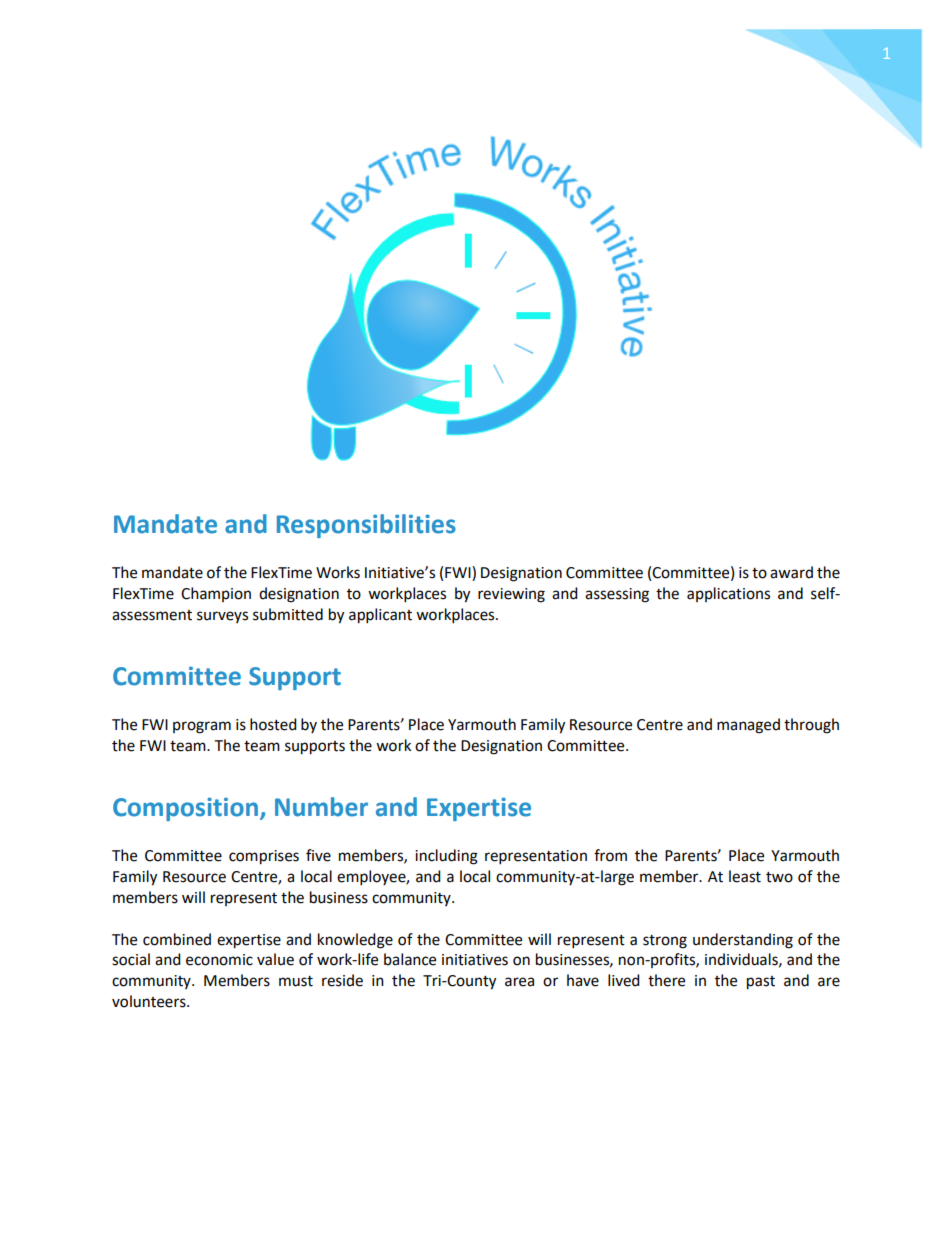 This document has width=952, height=1233. What do you see at coordinates (366, 526) in the document?
I see `Responsibilities` at bounding box center [366, 526].
